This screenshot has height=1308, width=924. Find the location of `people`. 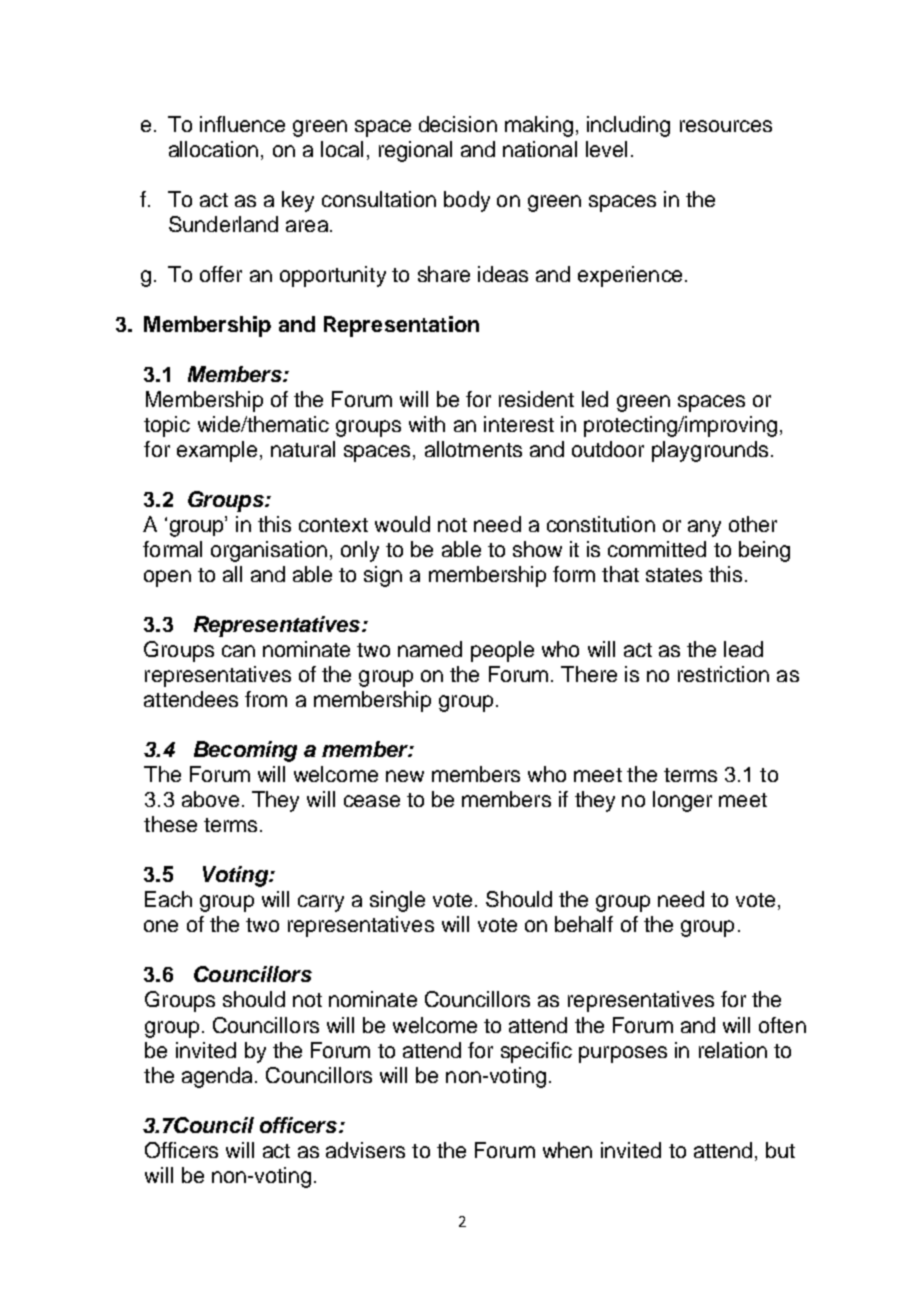

people is located at coordinates (502, 651).
